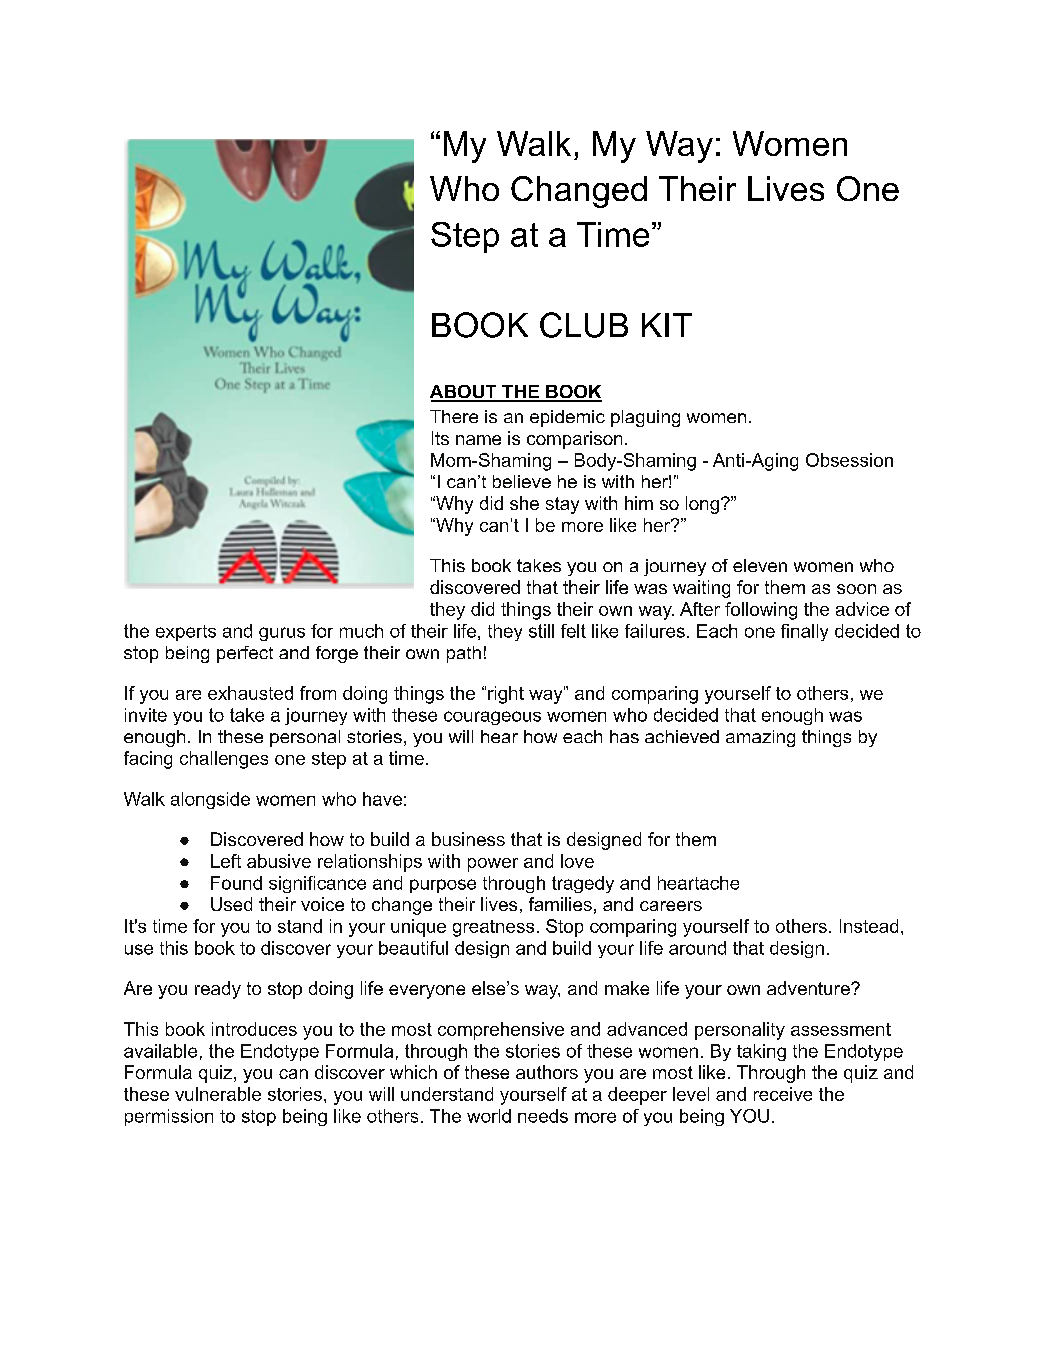 This image has height=1359, width=1050. I want to click on amazing, so click(760, 738).
